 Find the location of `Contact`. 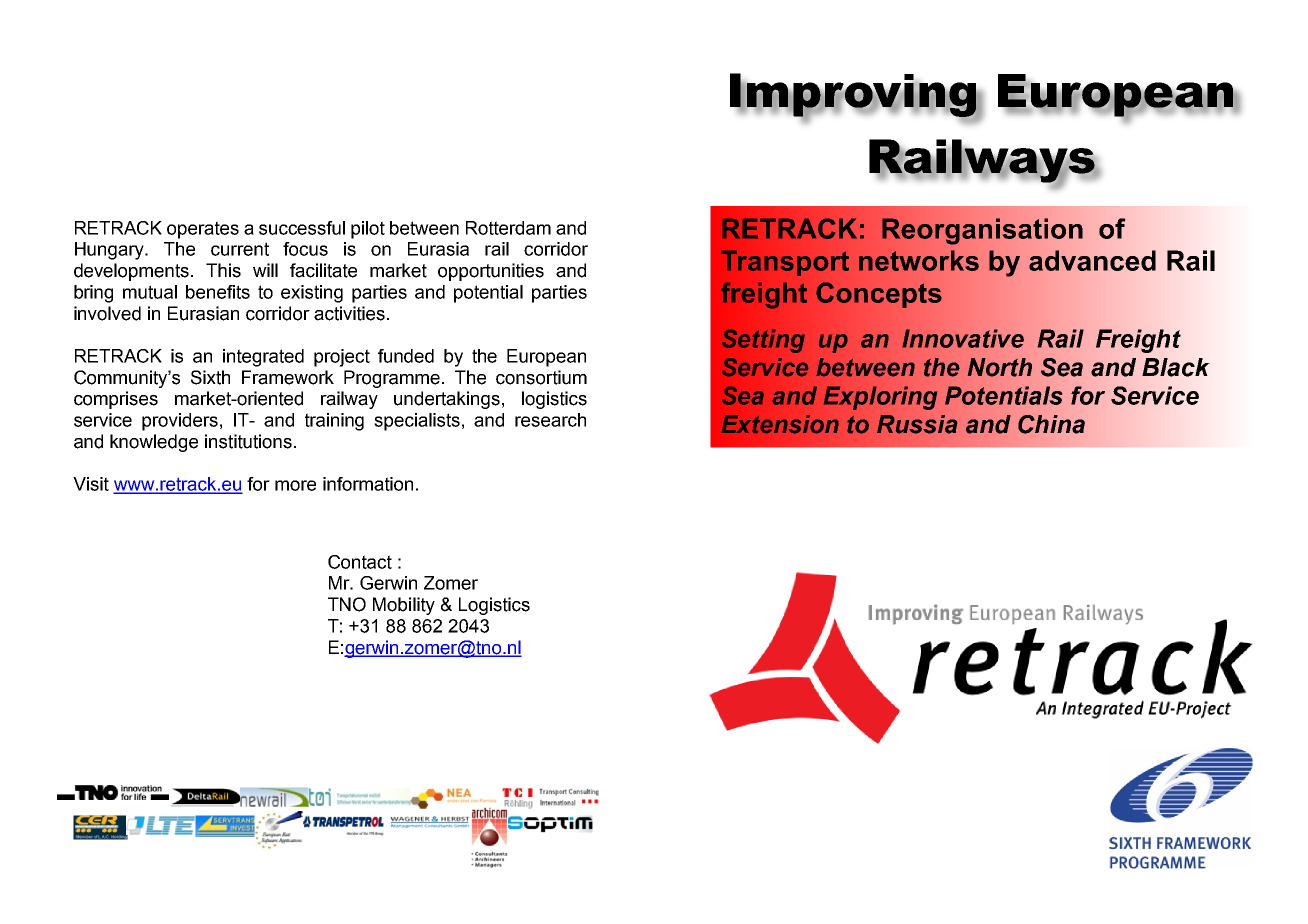

Contact is located at coordinates (360, 562).
